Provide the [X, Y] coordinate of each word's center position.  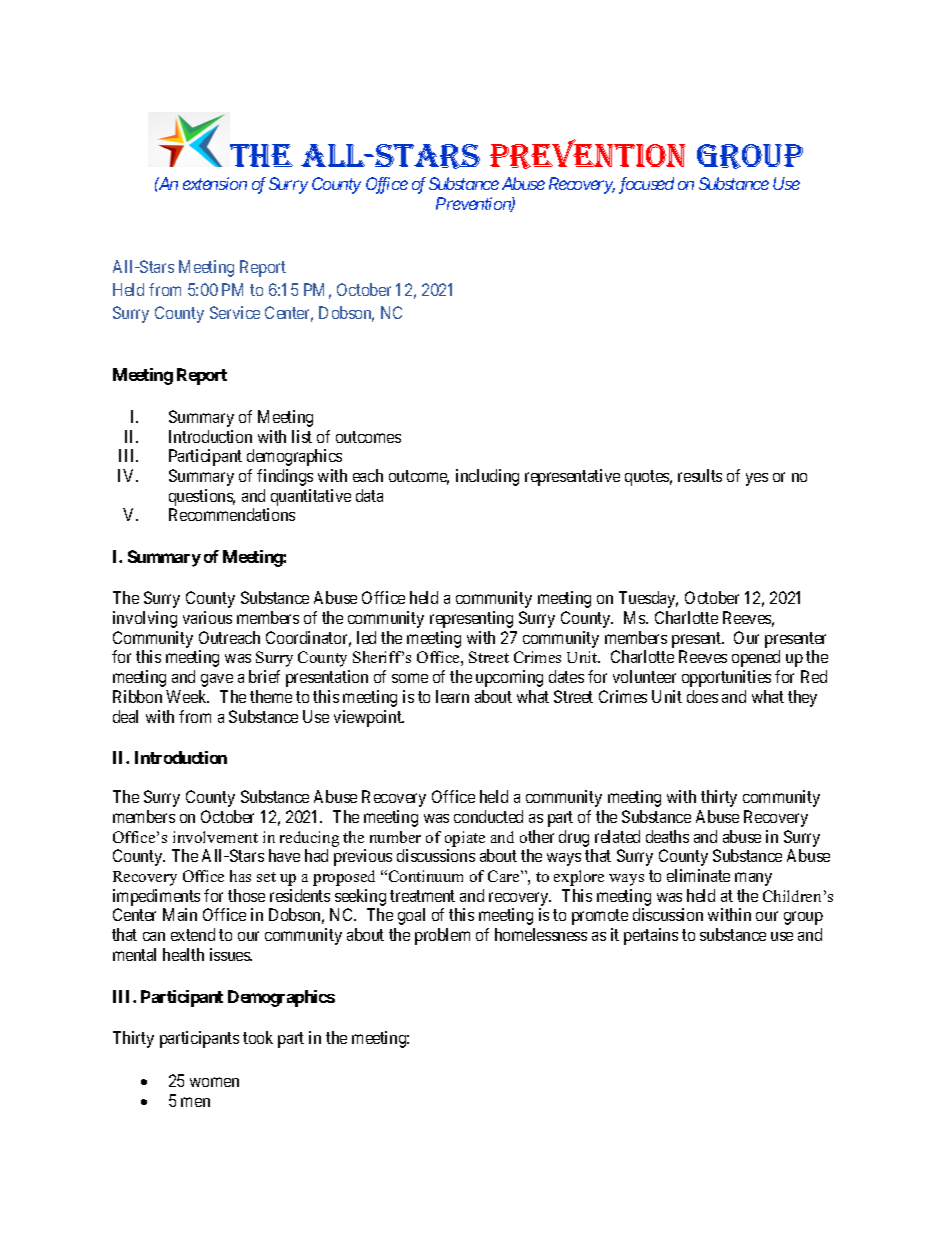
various [207, 617]
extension [215, 183]
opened [756, 658]
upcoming [509, 678]
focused [646, 185]
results [700, 475]
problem [442, 936]
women [214, 1082]
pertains [651, 936]
